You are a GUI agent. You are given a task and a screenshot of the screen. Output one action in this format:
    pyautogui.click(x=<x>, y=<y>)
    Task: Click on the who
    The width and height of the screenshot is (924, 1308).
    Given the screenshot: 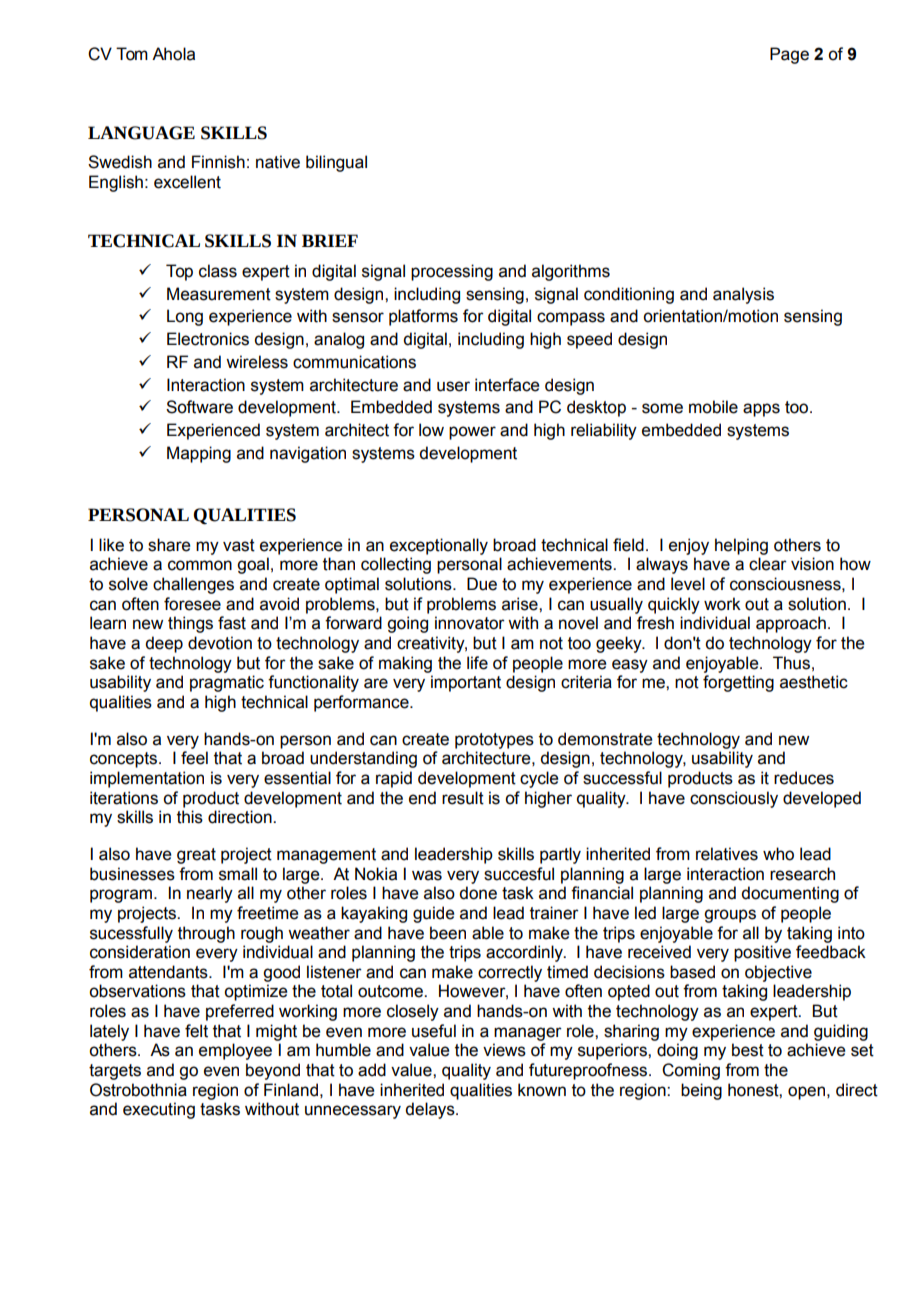 What is the action you would take?
    pyautogui.click(x=778, y=854)
